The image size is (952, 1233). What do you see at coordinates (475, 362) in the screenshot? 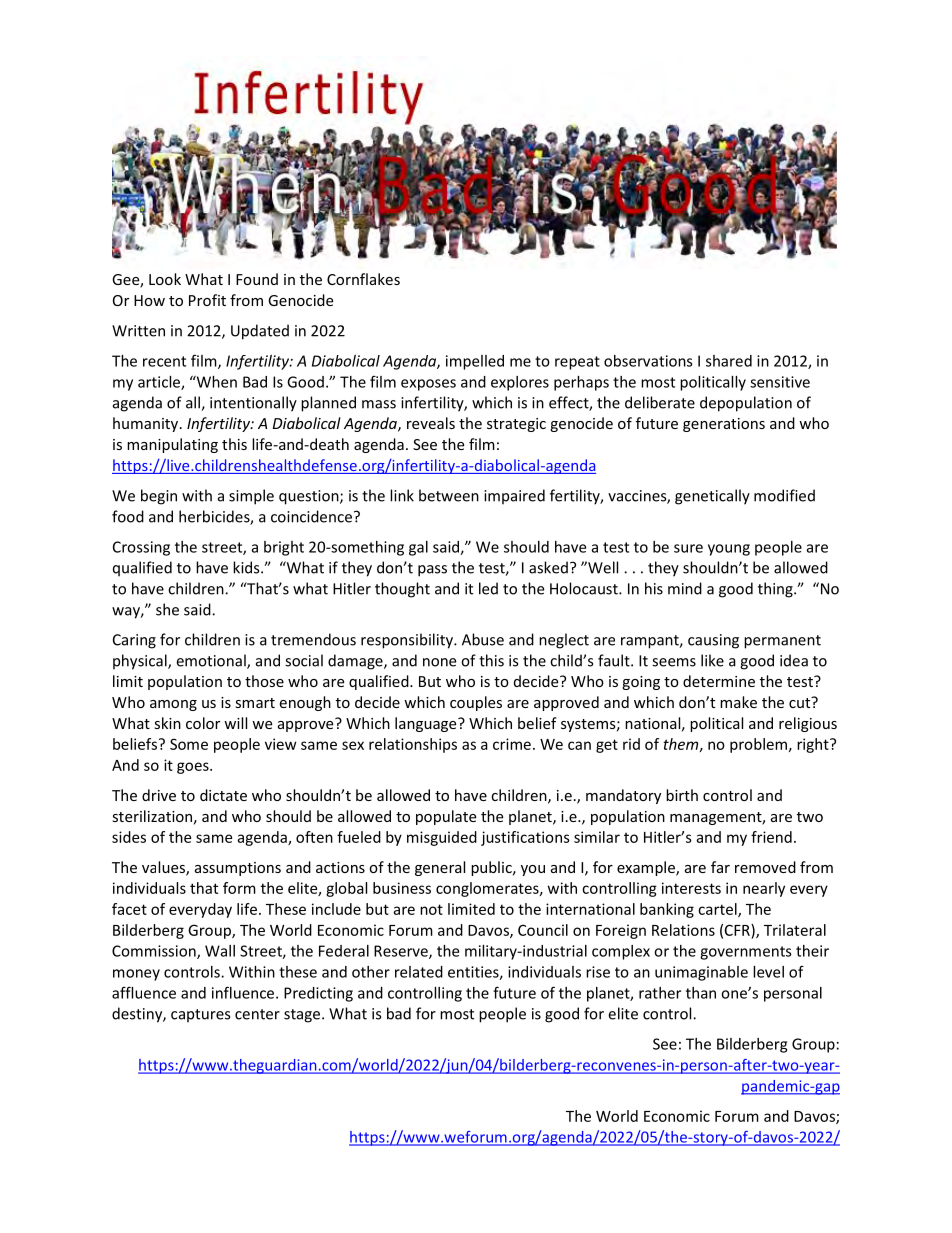
I see `impelled` at bounding box center [475, 362].
